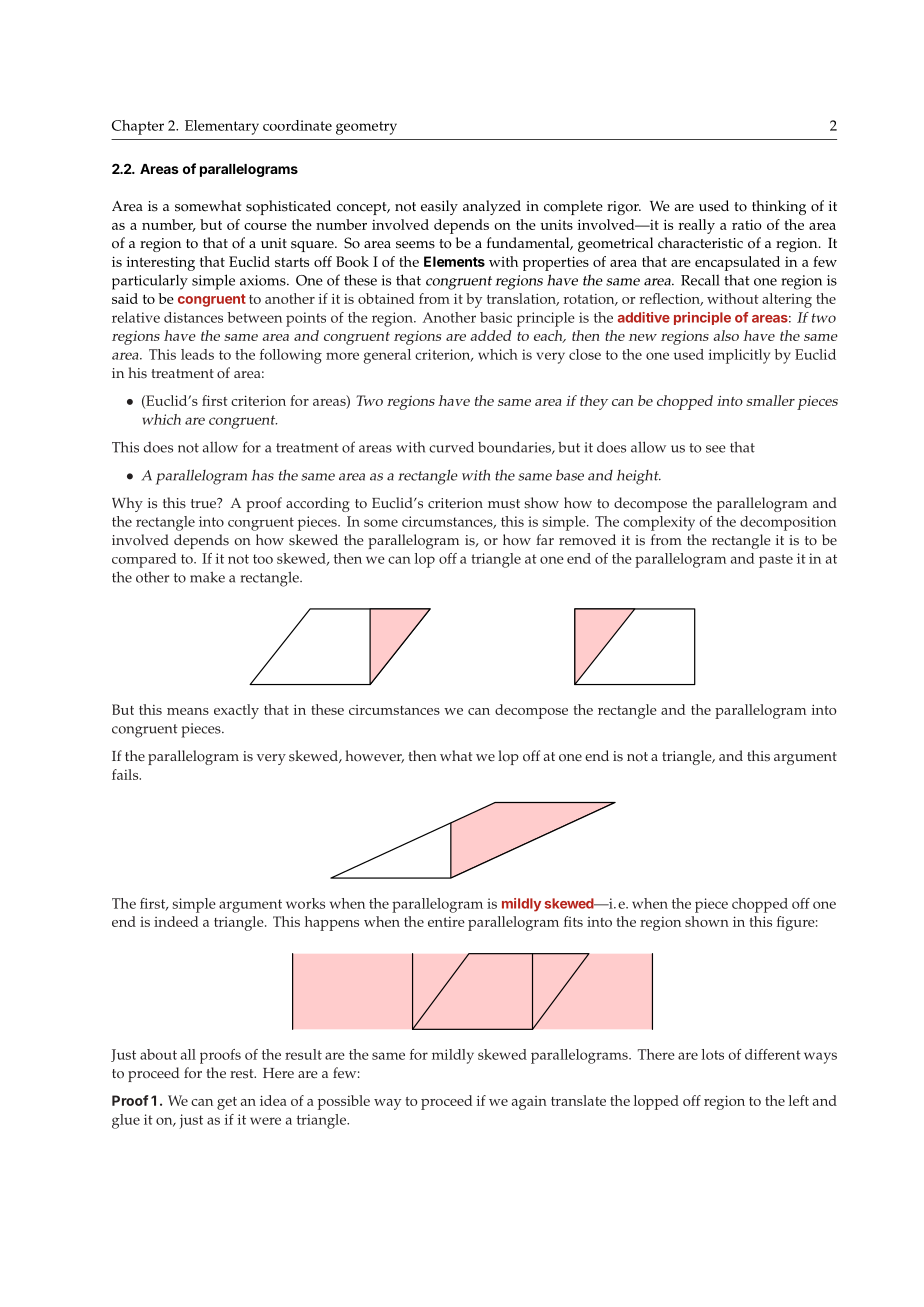 The image size is (924, 1307). Describe the element at coordinates (545, 539) in the page. I see `far` at that location.
